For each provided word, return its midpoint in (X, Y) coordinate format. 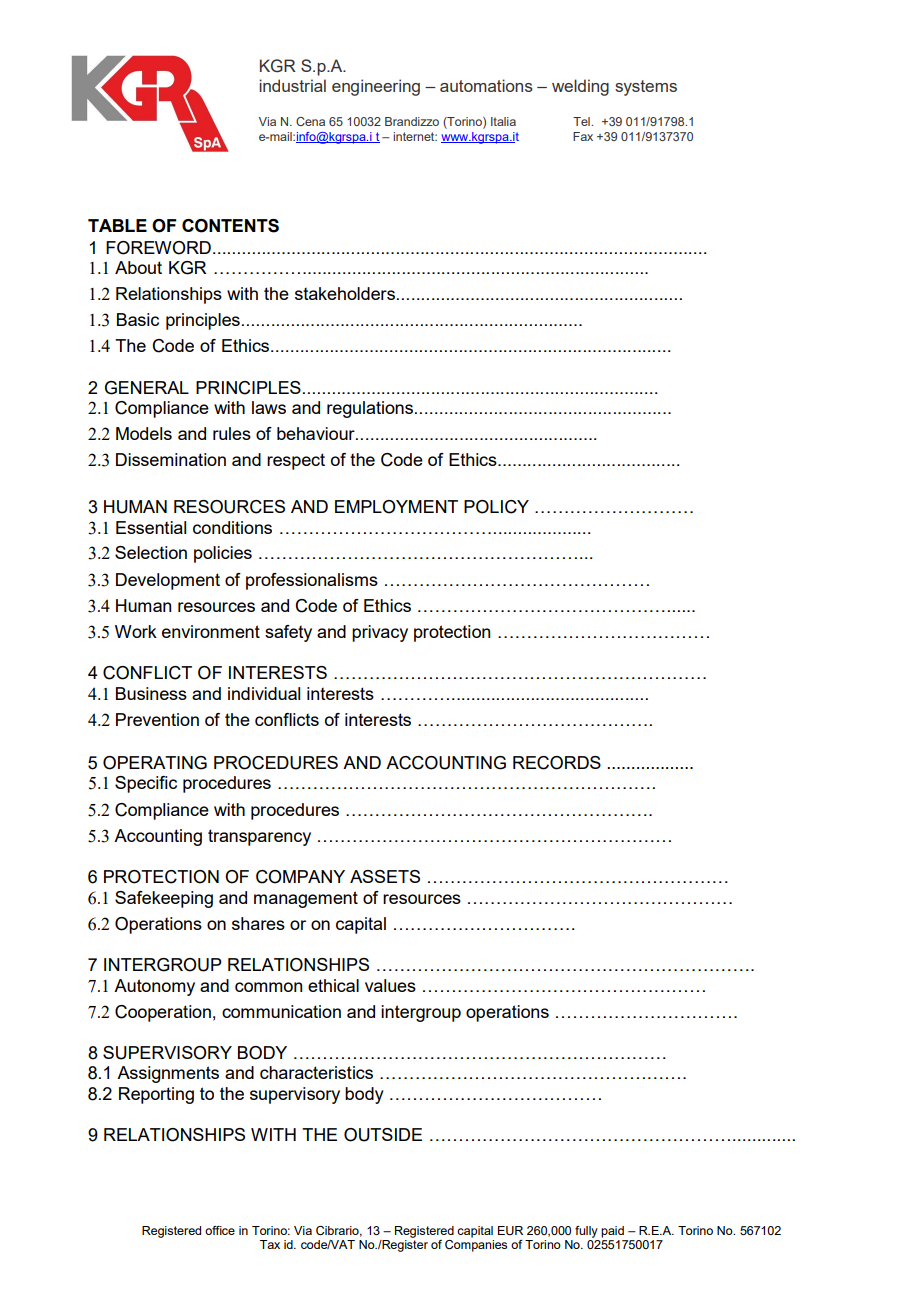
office (220, 1230)
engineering (376, 87)
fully (586, 1232)
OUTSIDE (383, 1135)
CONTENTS (230, 226)
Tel (582, 121)
